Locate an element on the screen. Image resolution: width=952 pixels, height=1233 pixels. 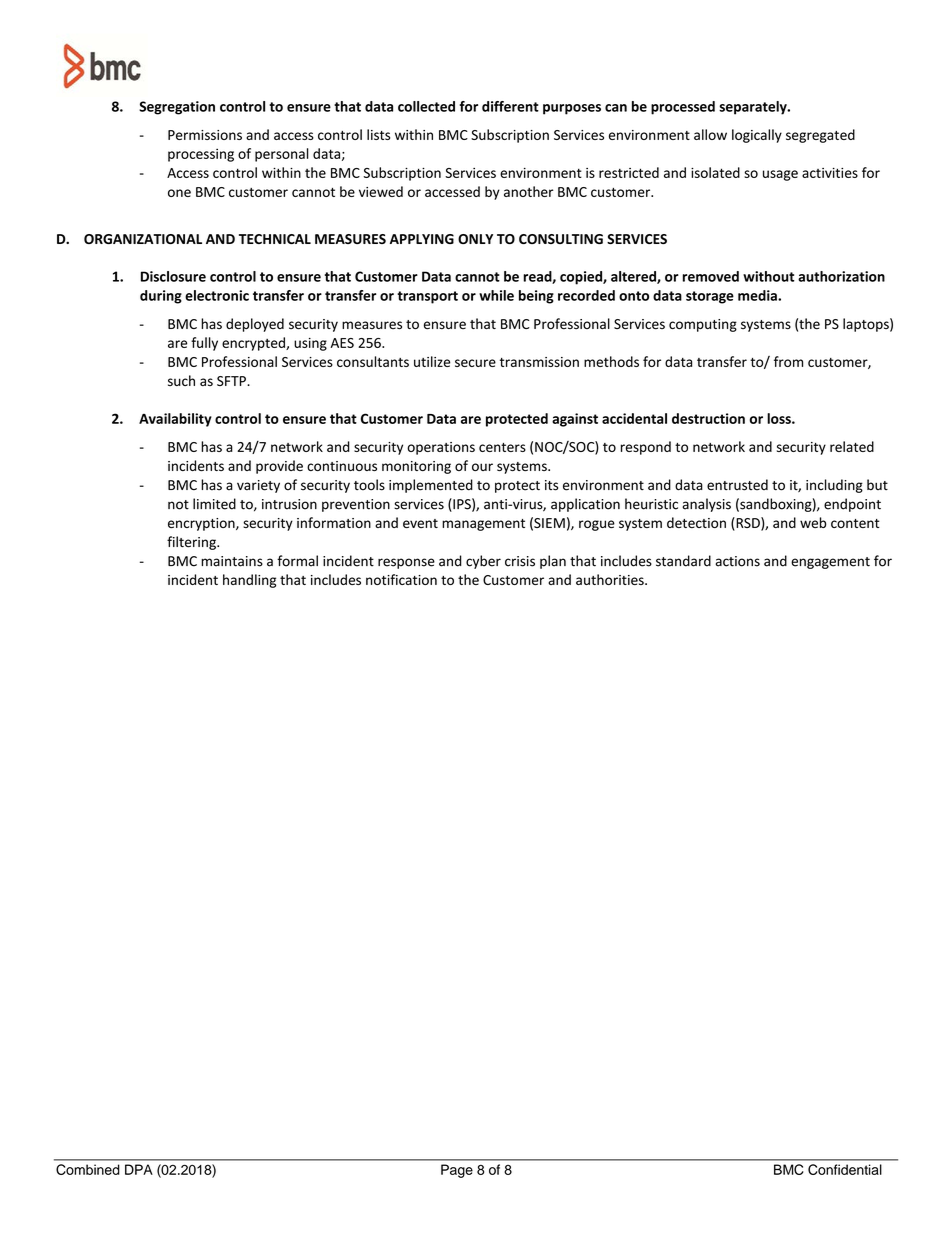
logically is located at coordinates (757, 136).
